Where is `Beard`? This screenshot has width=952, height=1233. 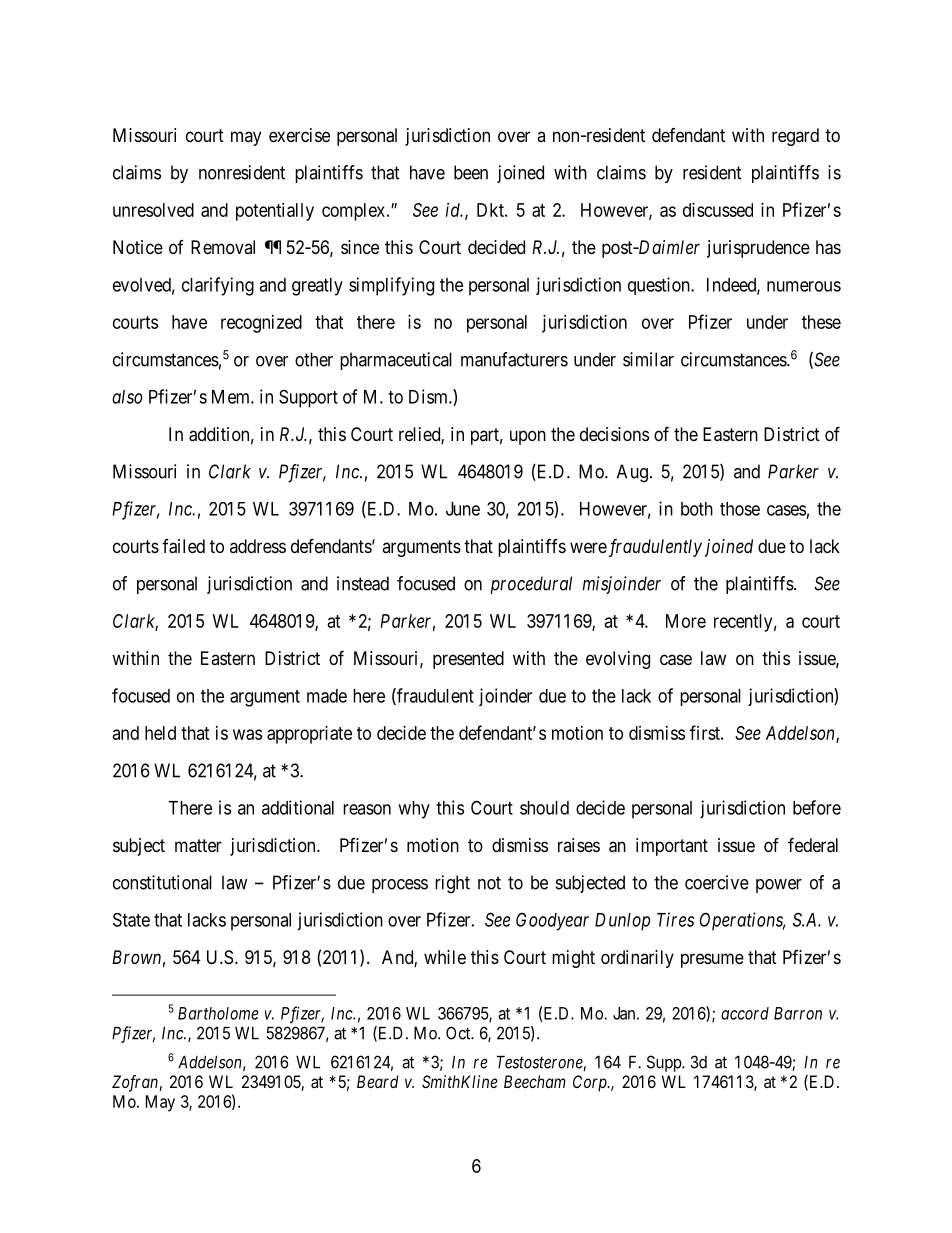
Beard is located at coordinates (378, 1081).
